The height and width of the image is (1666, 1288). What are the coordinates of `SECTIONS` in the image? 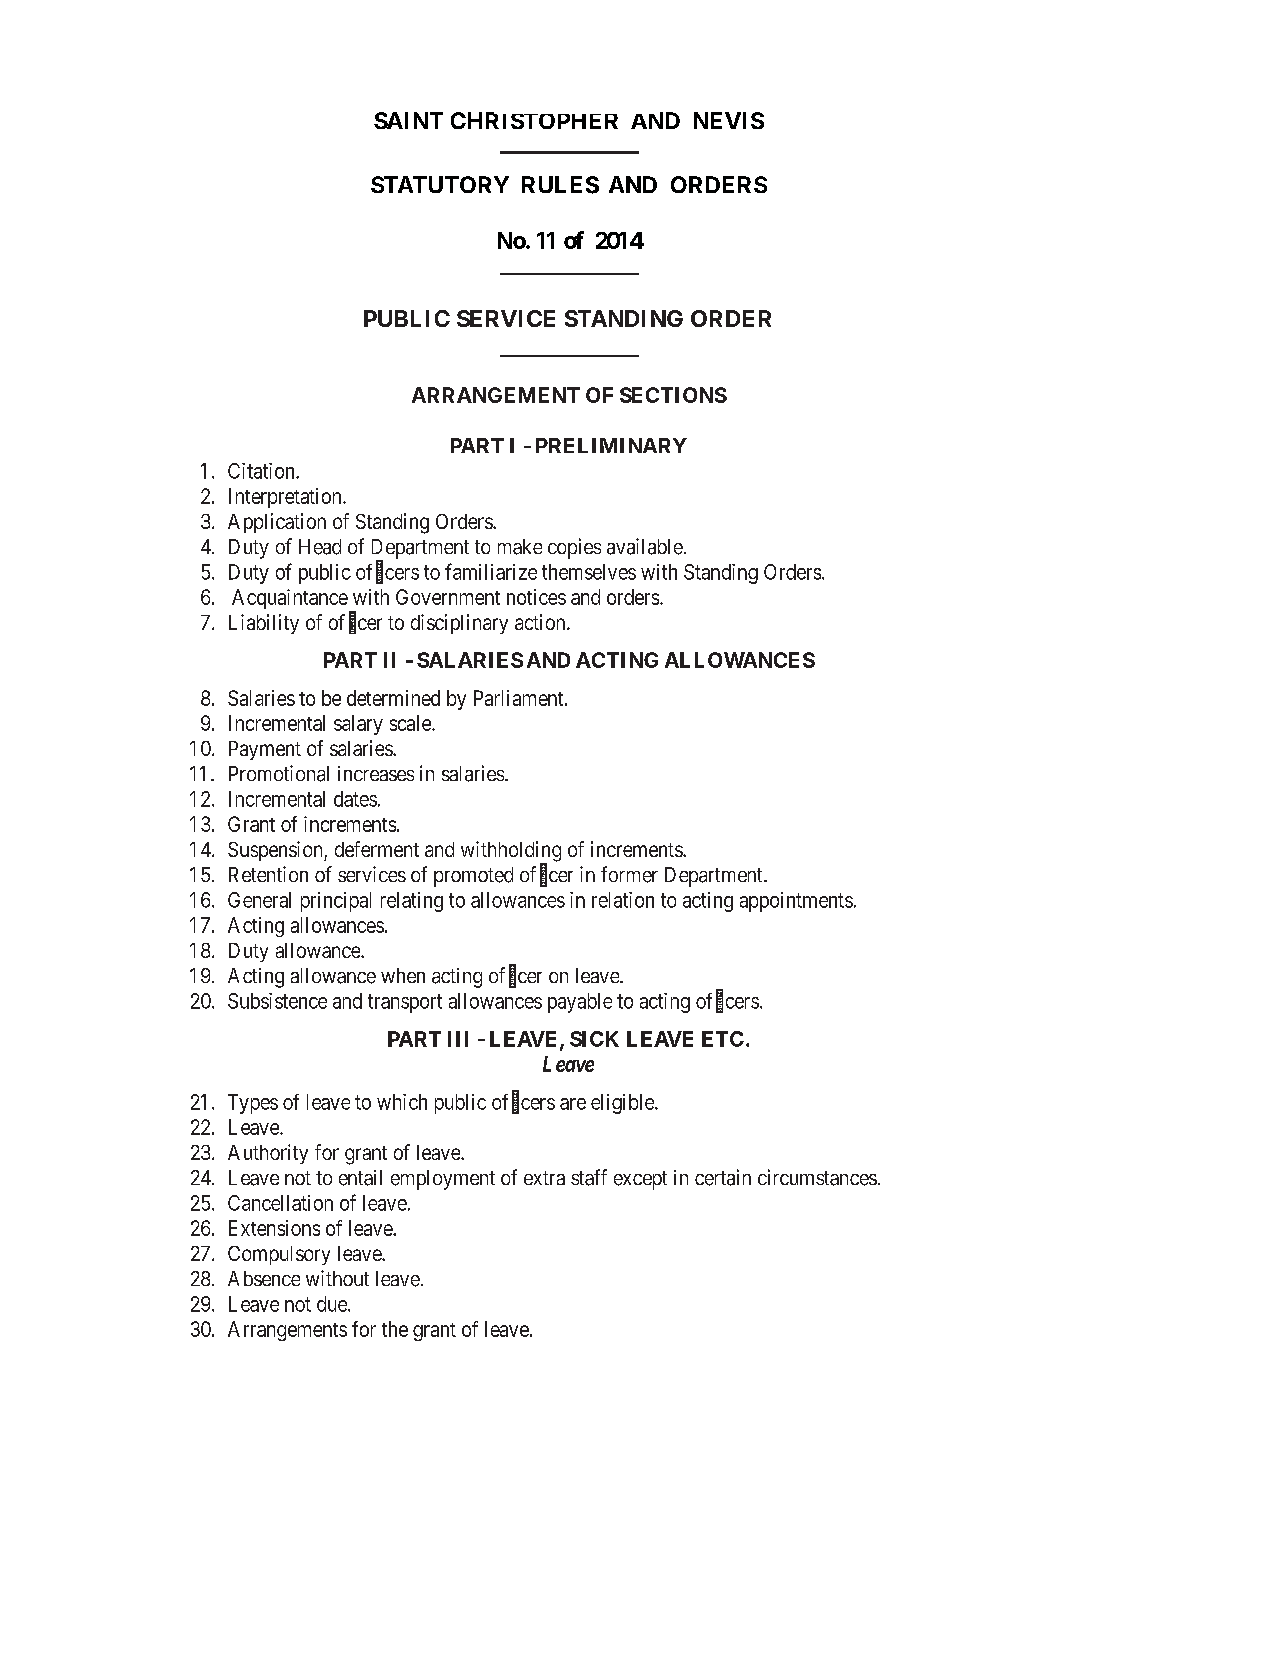 It's located at (673, 395).
